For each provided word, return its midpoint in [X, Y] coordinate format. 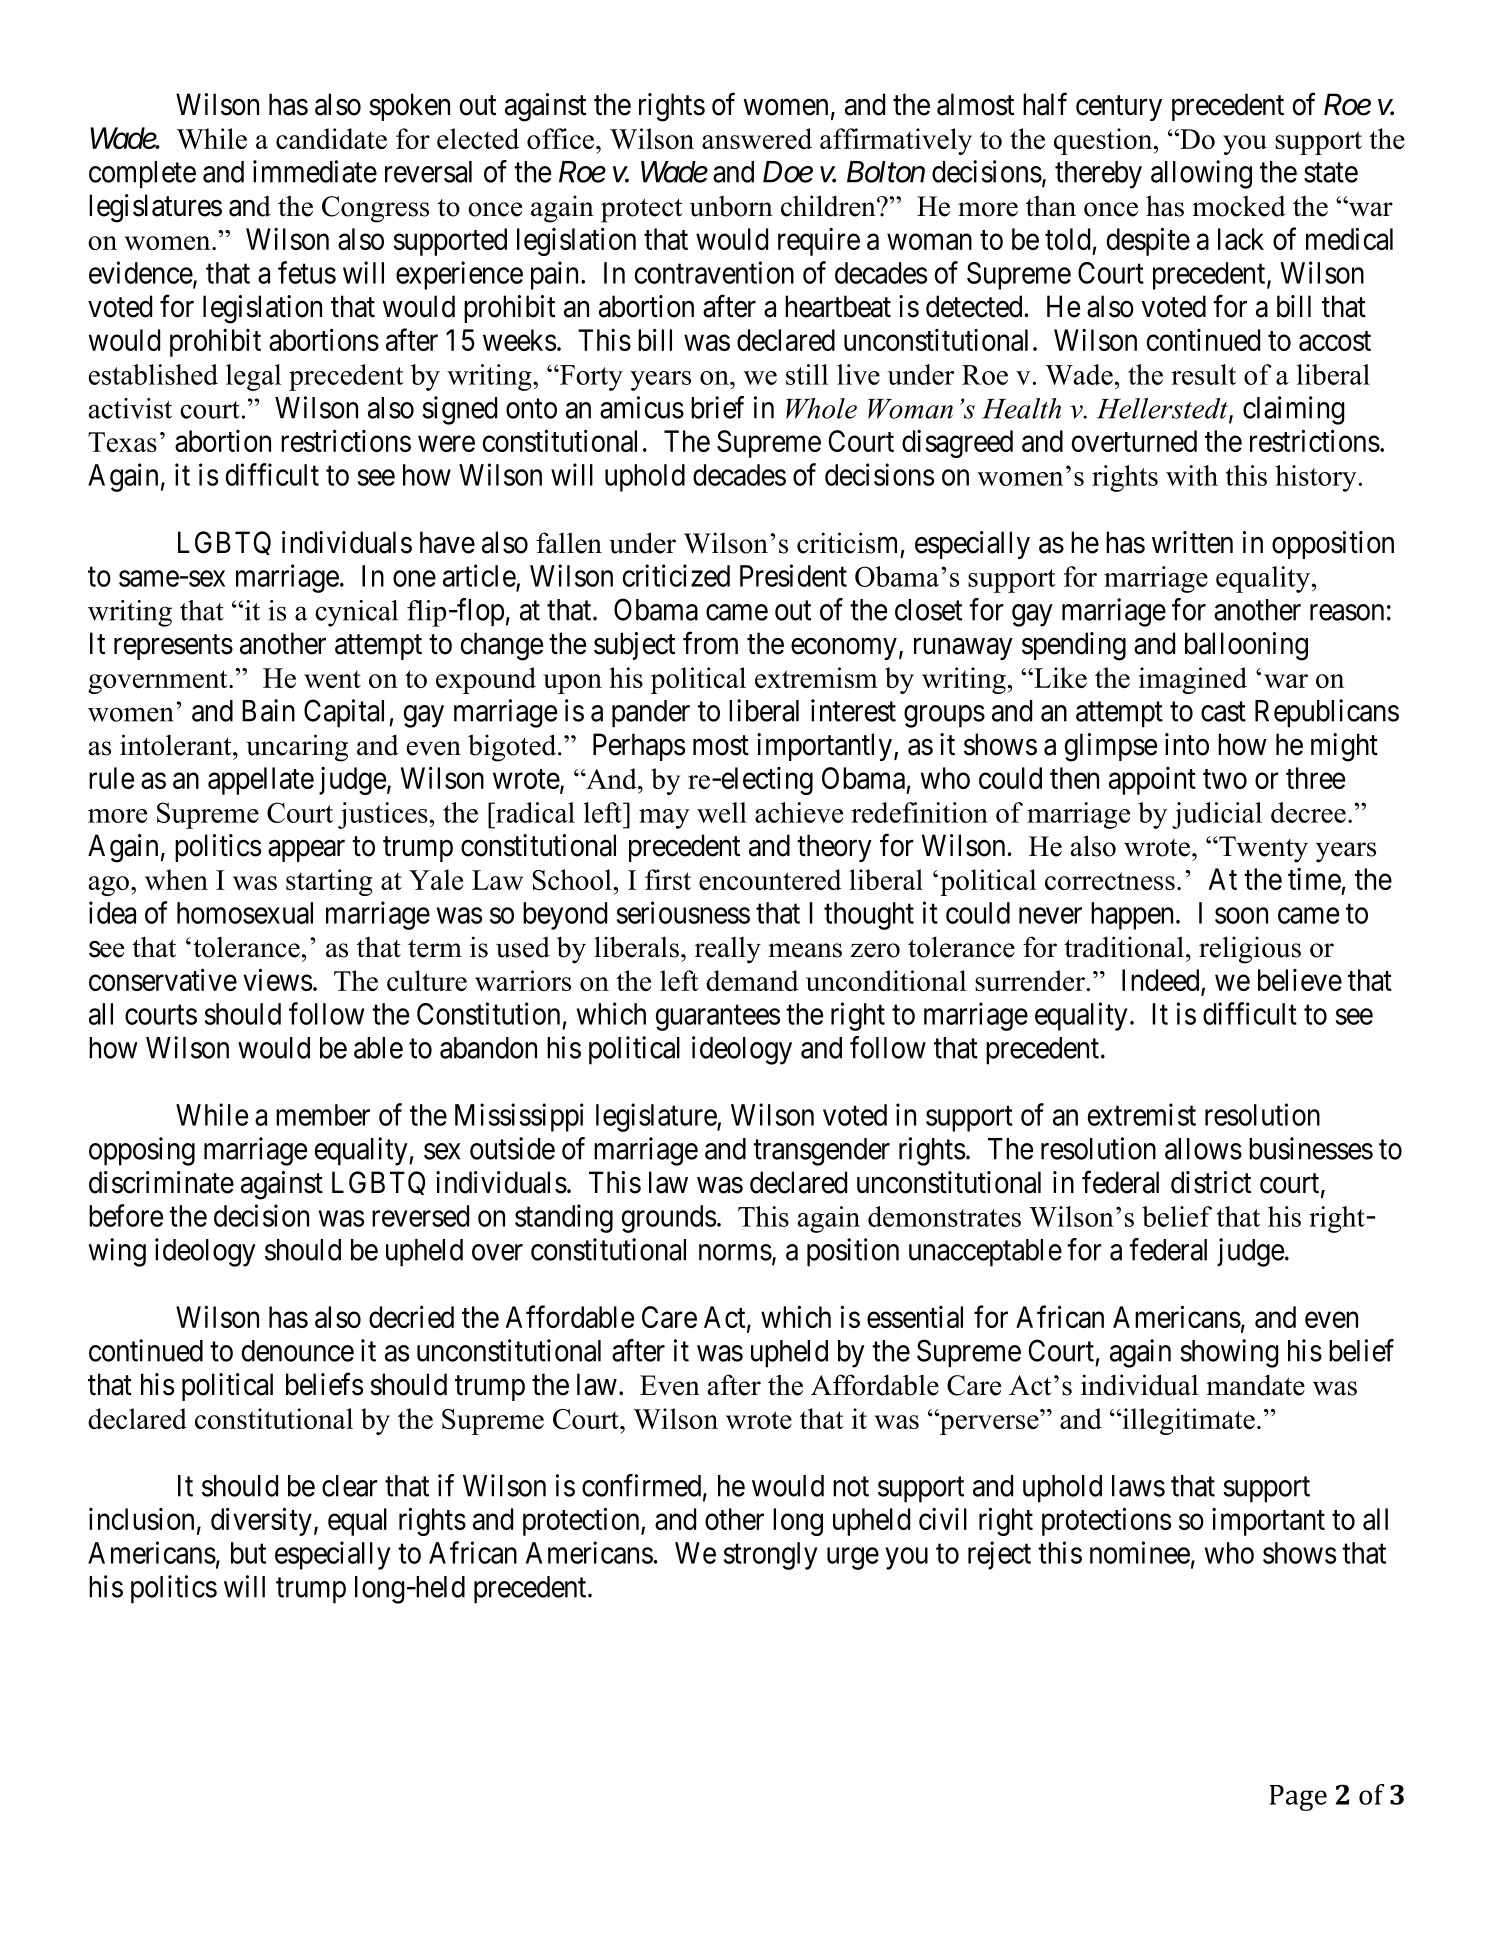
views [277, 979]
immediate [315, 171]
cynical [356, 613]
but [248, 1553]
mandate [1255, 1385]
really [728, 950]
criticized [676, 575]
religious [1250, 950]
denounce [298, 1351]
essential [915, 1317]
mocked [1239, 206]
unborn [731, 206]
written [1192, 542]
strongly [770, 1556]
